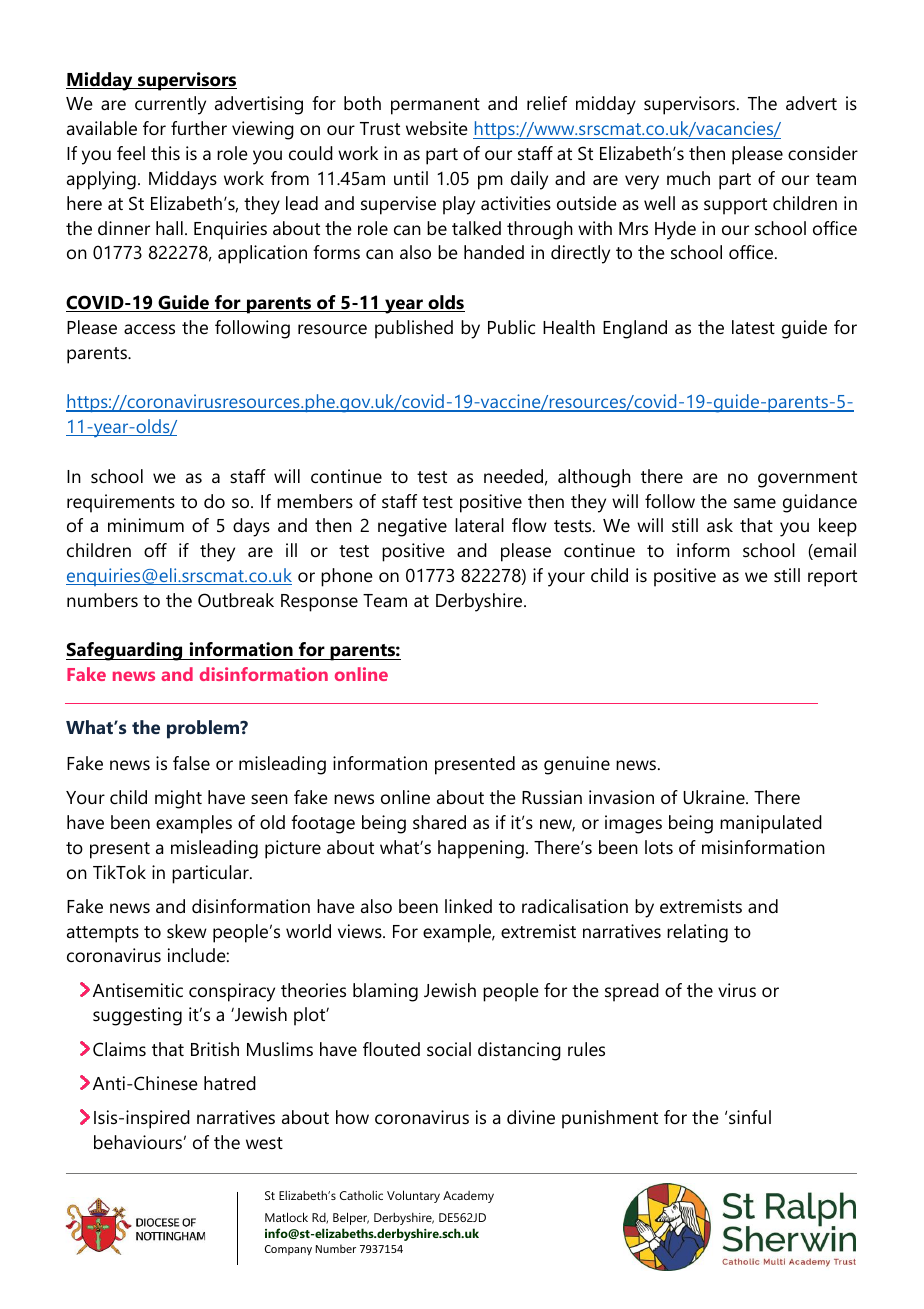  What do you see at coordinates (199, 128) in the document?
I see `further` at bounding box center [199, 128].
